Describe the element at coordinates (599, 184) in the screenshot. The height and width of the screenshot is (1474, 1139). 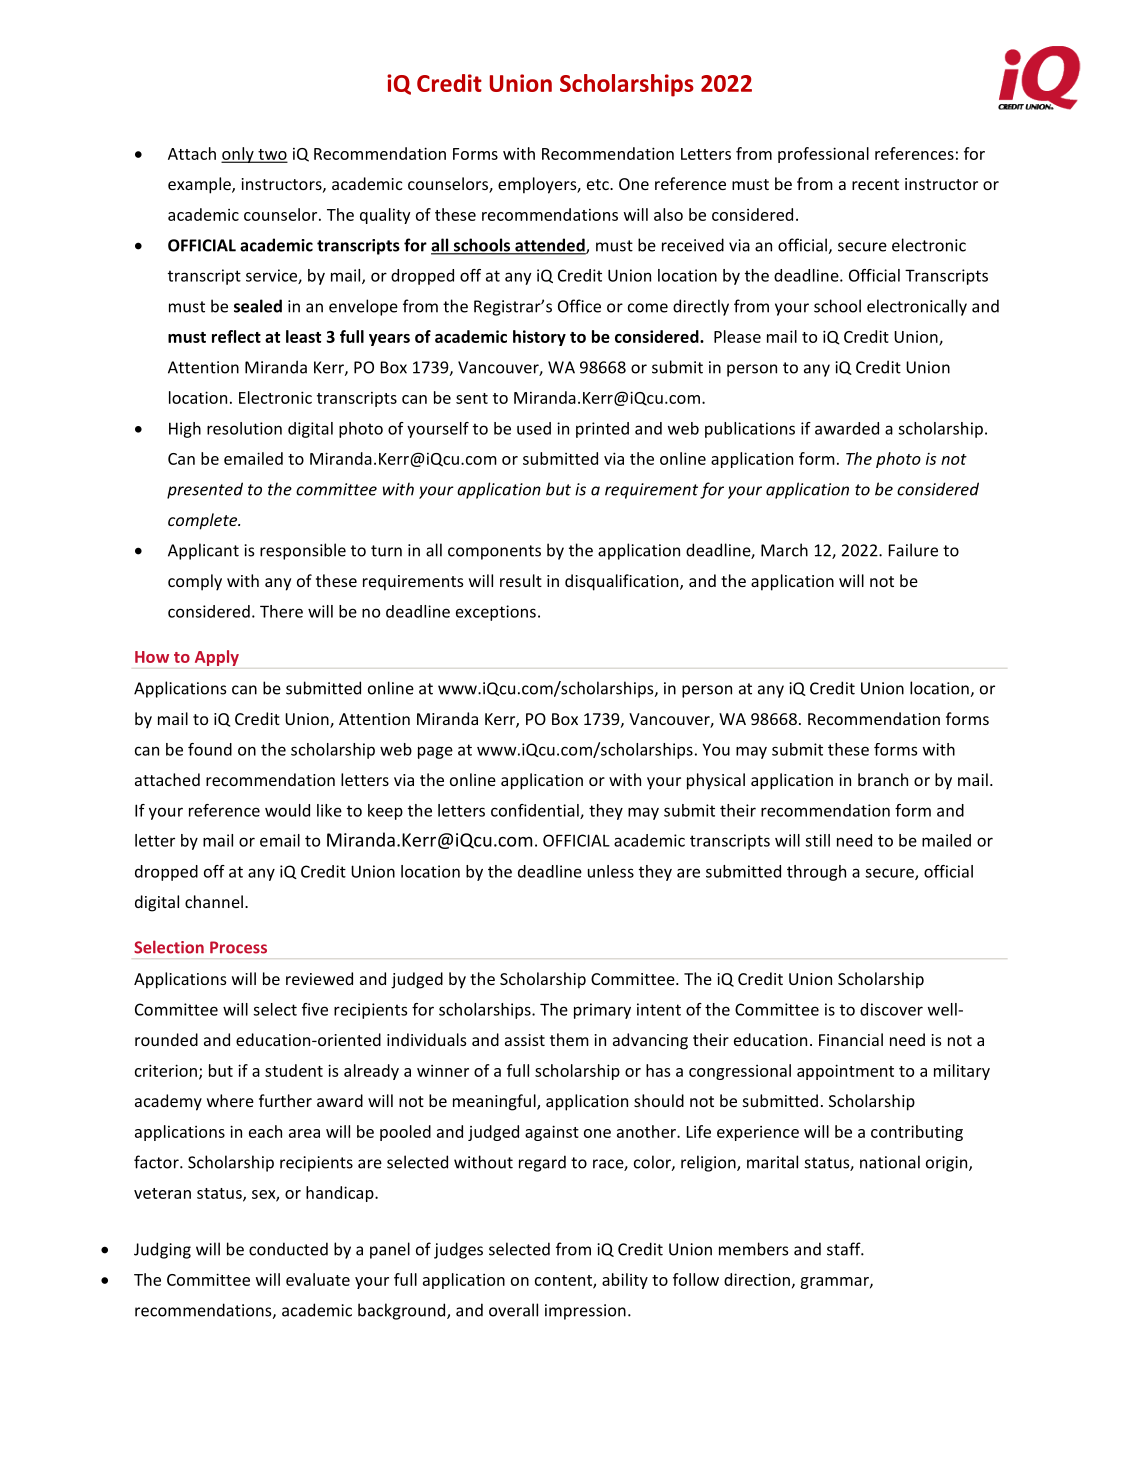
I see `etc` at that location.
